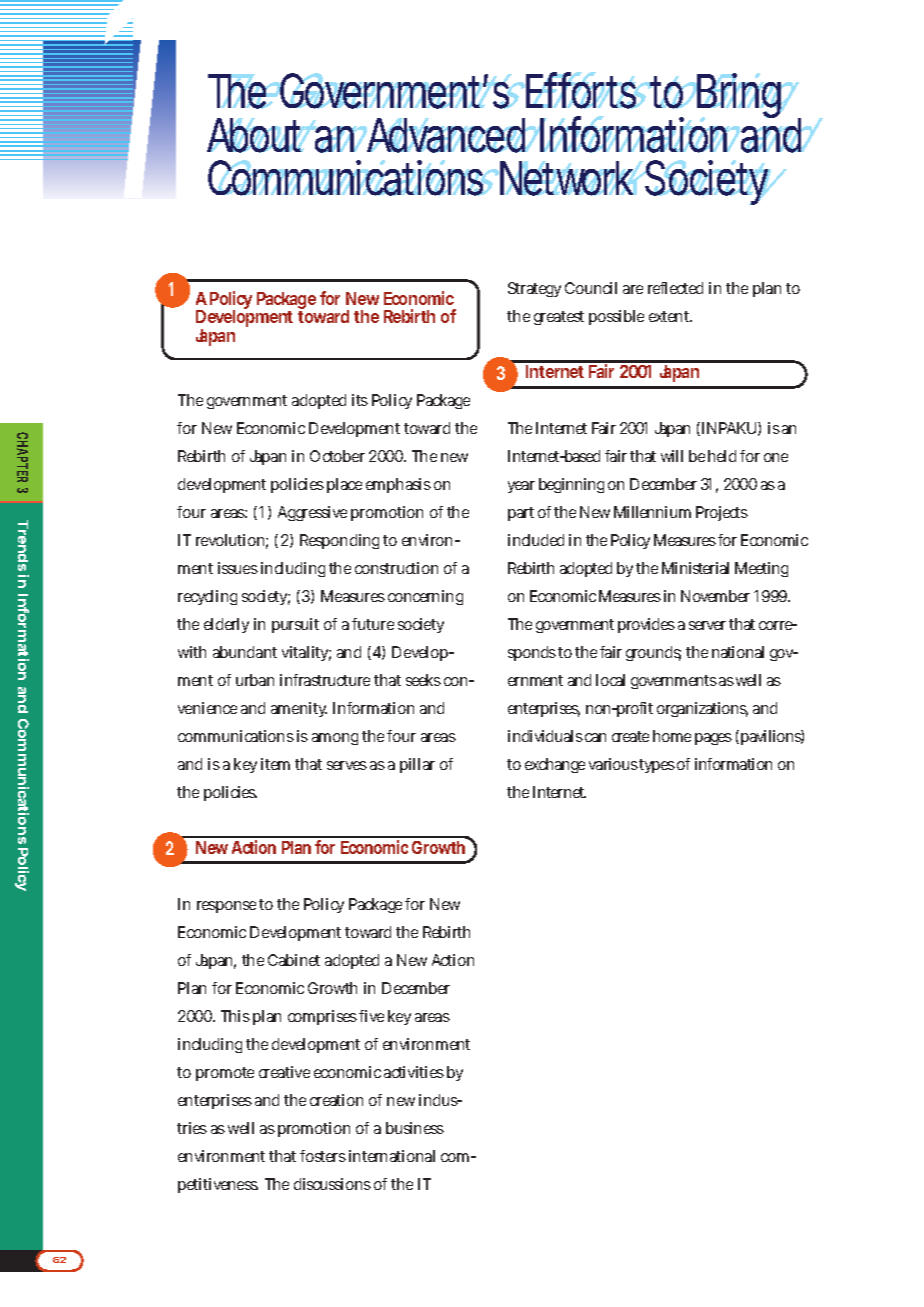  What do you see at coordinates (670, 316) in the document?
I see `extent` at bounding box center [670, 316].
